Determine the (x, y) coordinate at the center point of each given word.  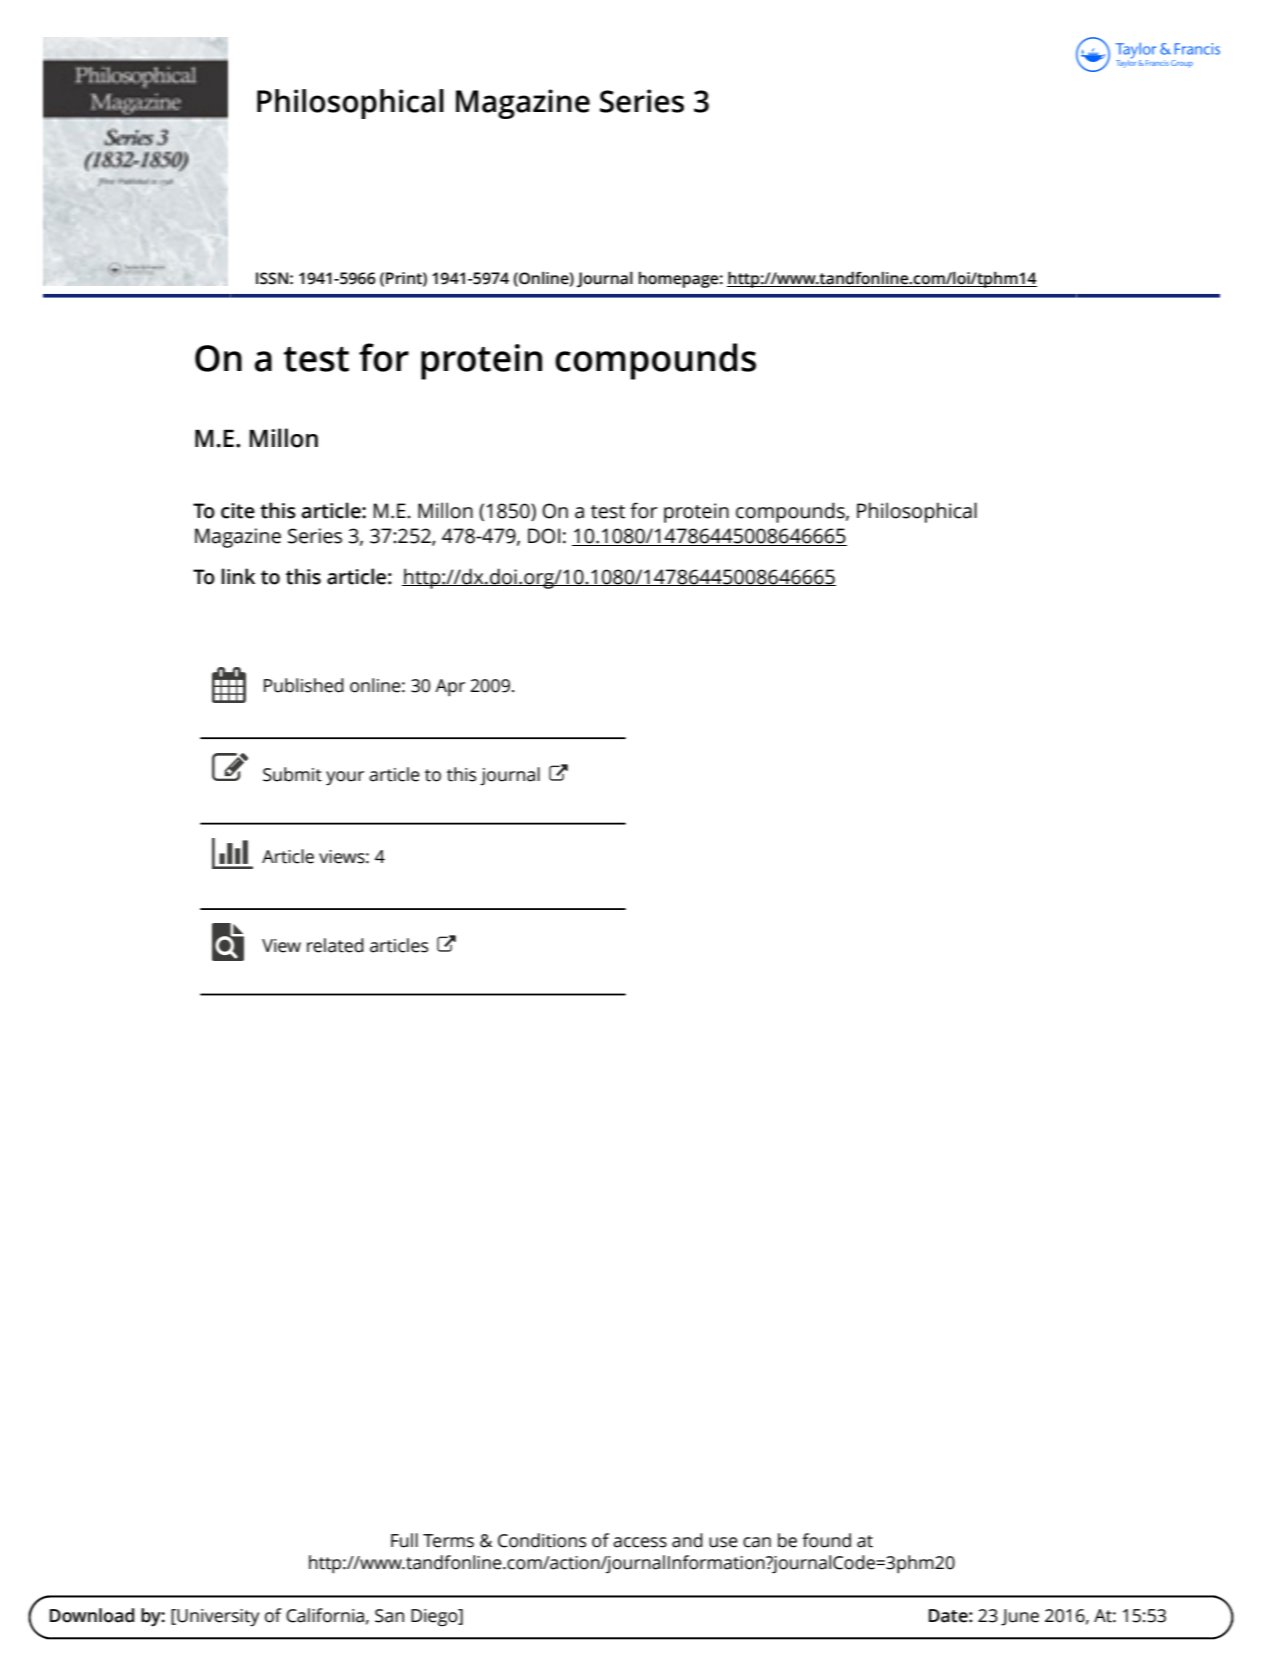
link (238, 576)
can (757, 1542)
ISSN (272, 278)
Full (404, 1540)
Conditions (542, 1540)
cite (238, 511)
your (345, 778)
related (335, 945)
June (1020, 1617)
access (640, 1542)
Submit (292, 774)
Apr (450, 688)
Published (304, 685)
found (826, 1540)
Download (92, 1615)
